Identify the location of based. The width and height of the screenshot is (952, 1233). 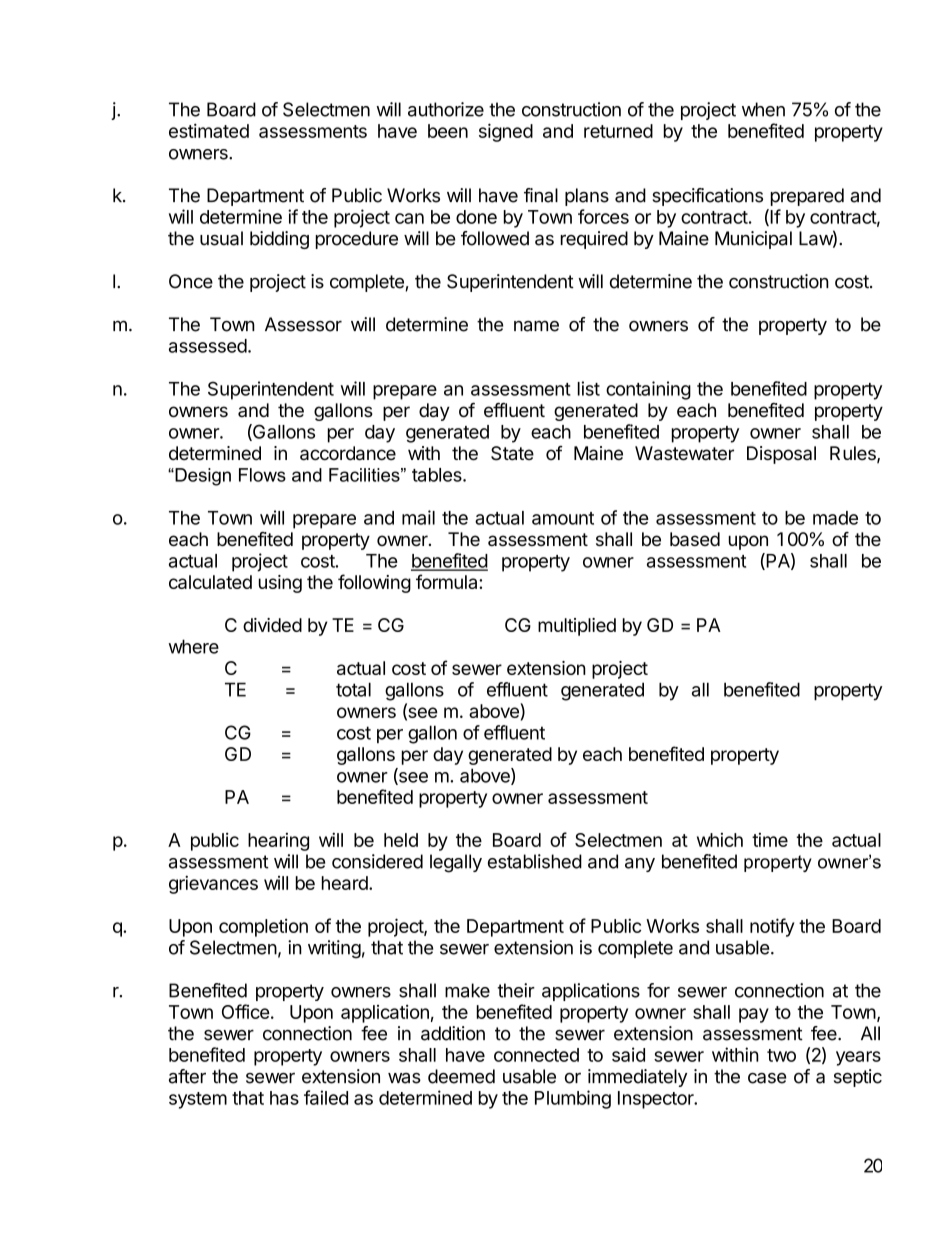
(695, 539).
